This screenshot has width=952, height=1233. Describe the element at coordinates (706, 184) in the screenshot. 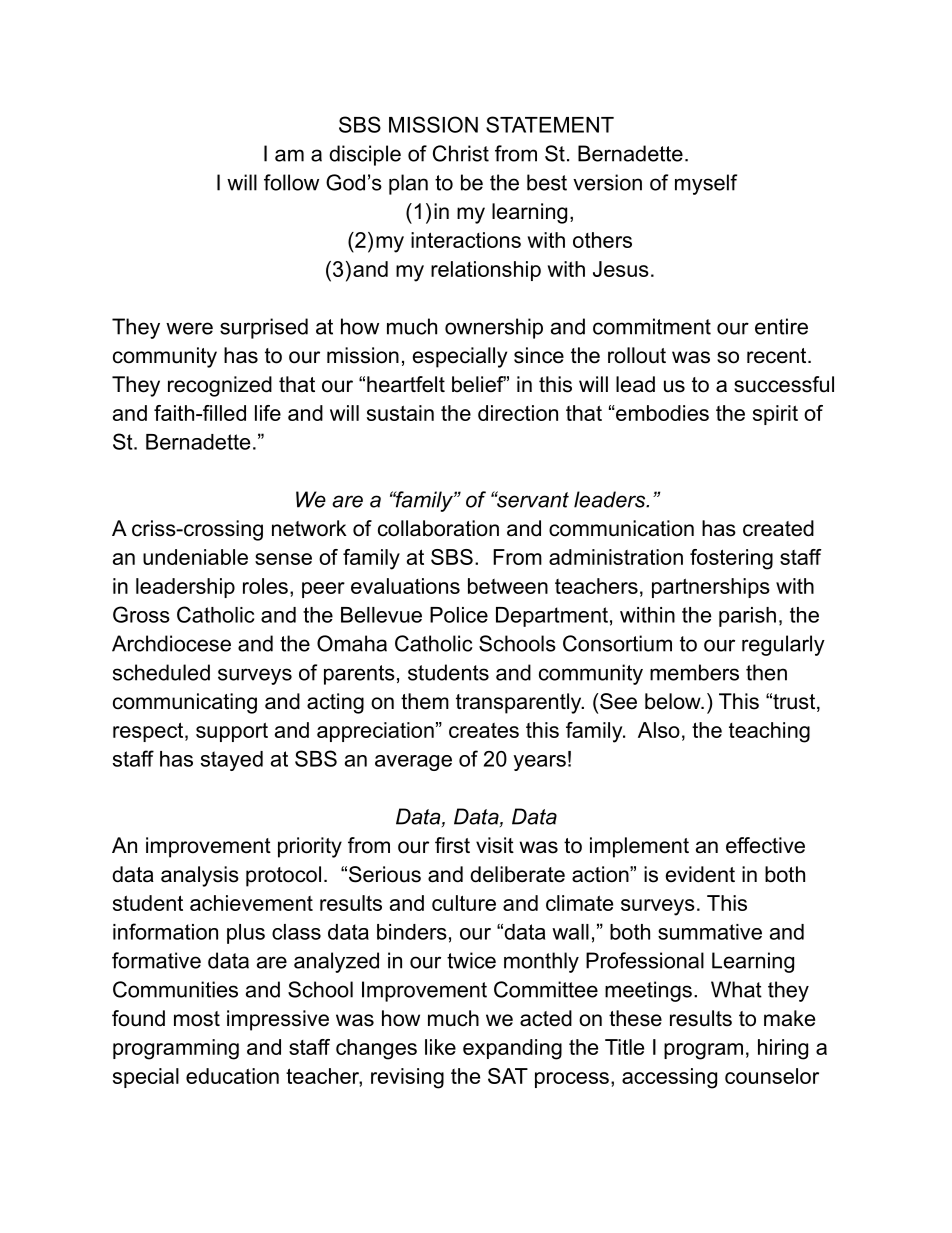

I see `myself` at that location.
